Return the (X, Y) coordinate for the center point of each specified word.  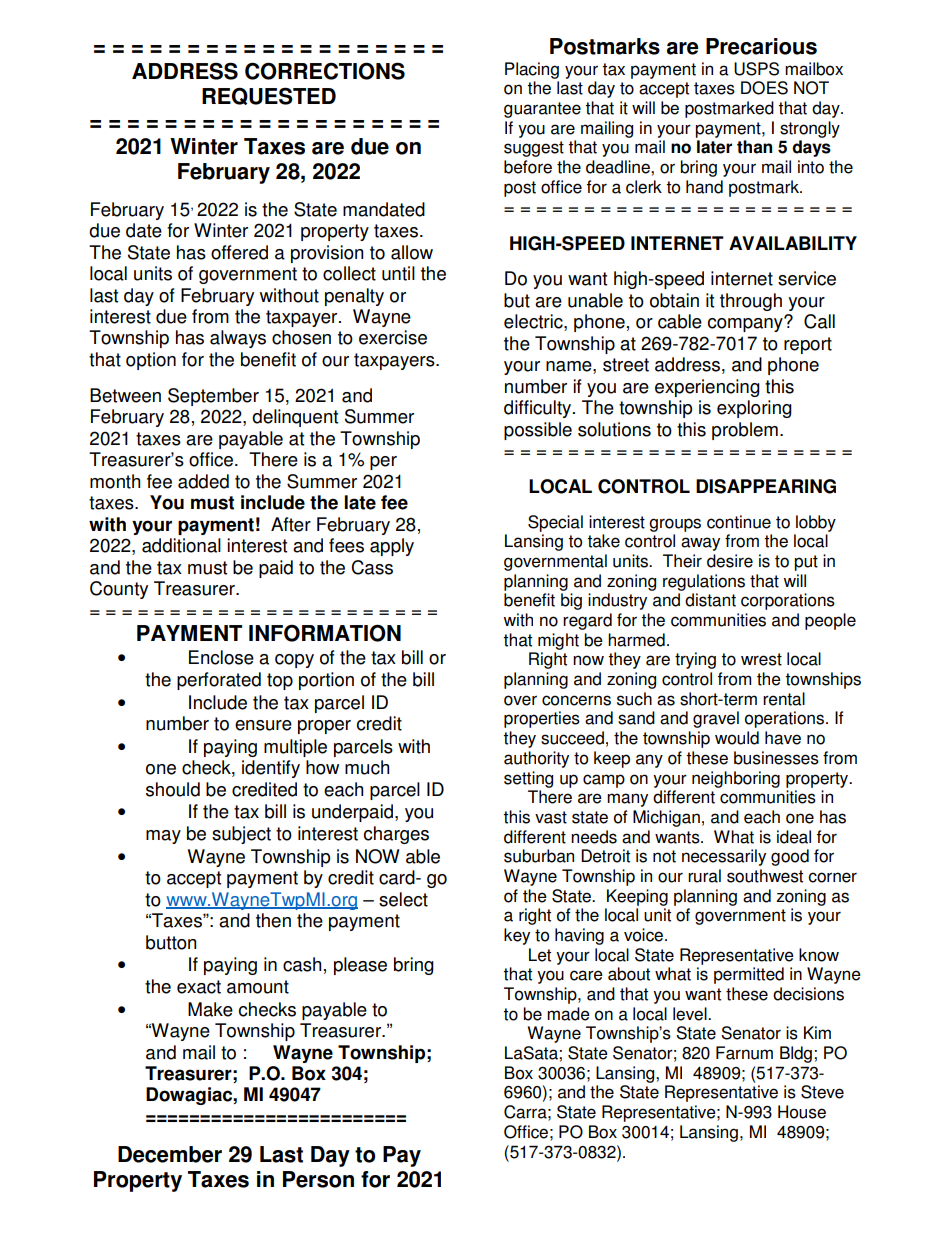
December (170, 1154)
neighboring (736, 779)
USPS (756, 69)
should (173, 789)
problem (745, 431)
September (213, 397)
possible (538, 431)
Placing (532, 70)
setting (528, 779)
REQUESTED (269, 96)
